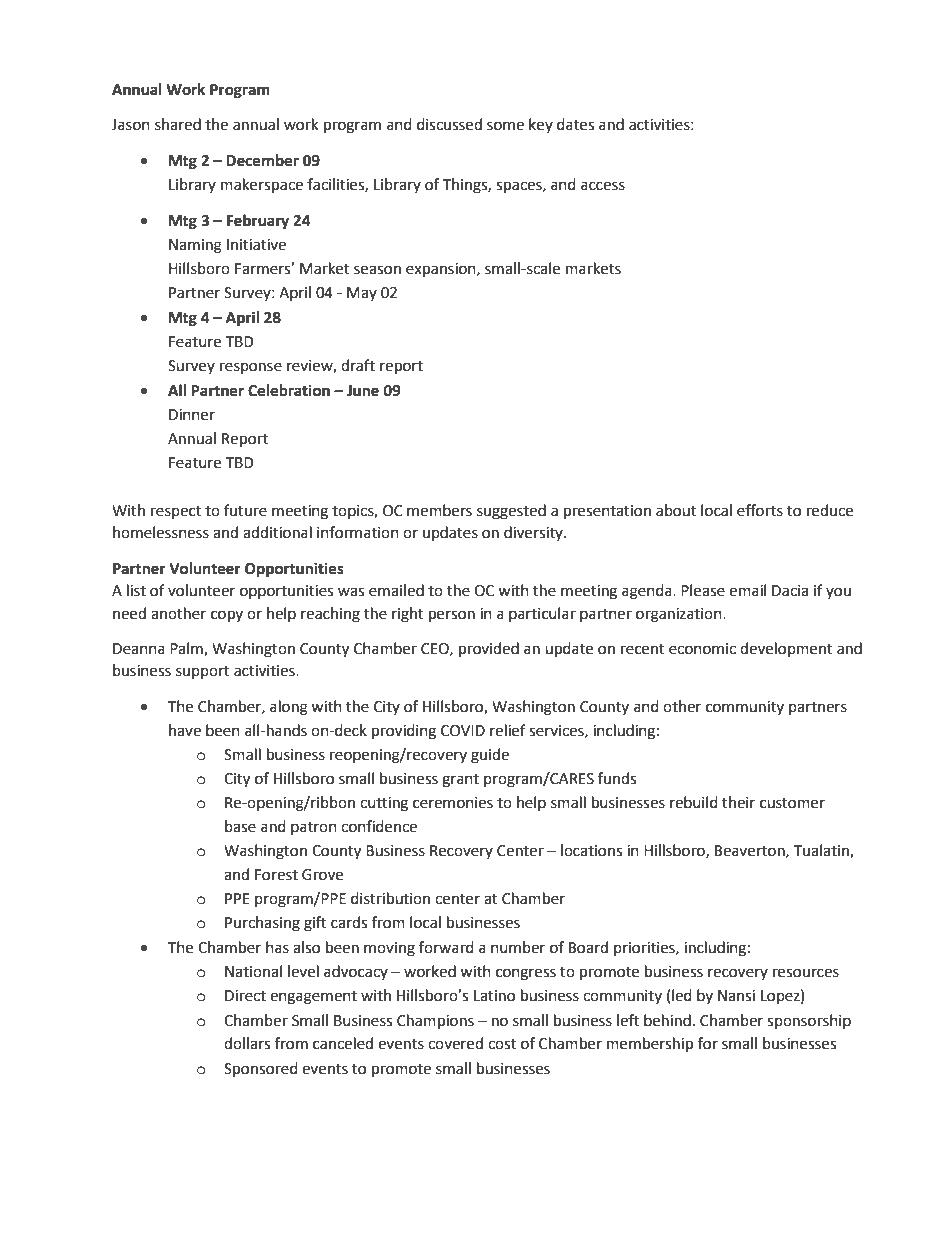 This screenshot has height=1233, width=952. Describe the element at coordinates (505, 126) in the screenshot. I see `some` at that location.
